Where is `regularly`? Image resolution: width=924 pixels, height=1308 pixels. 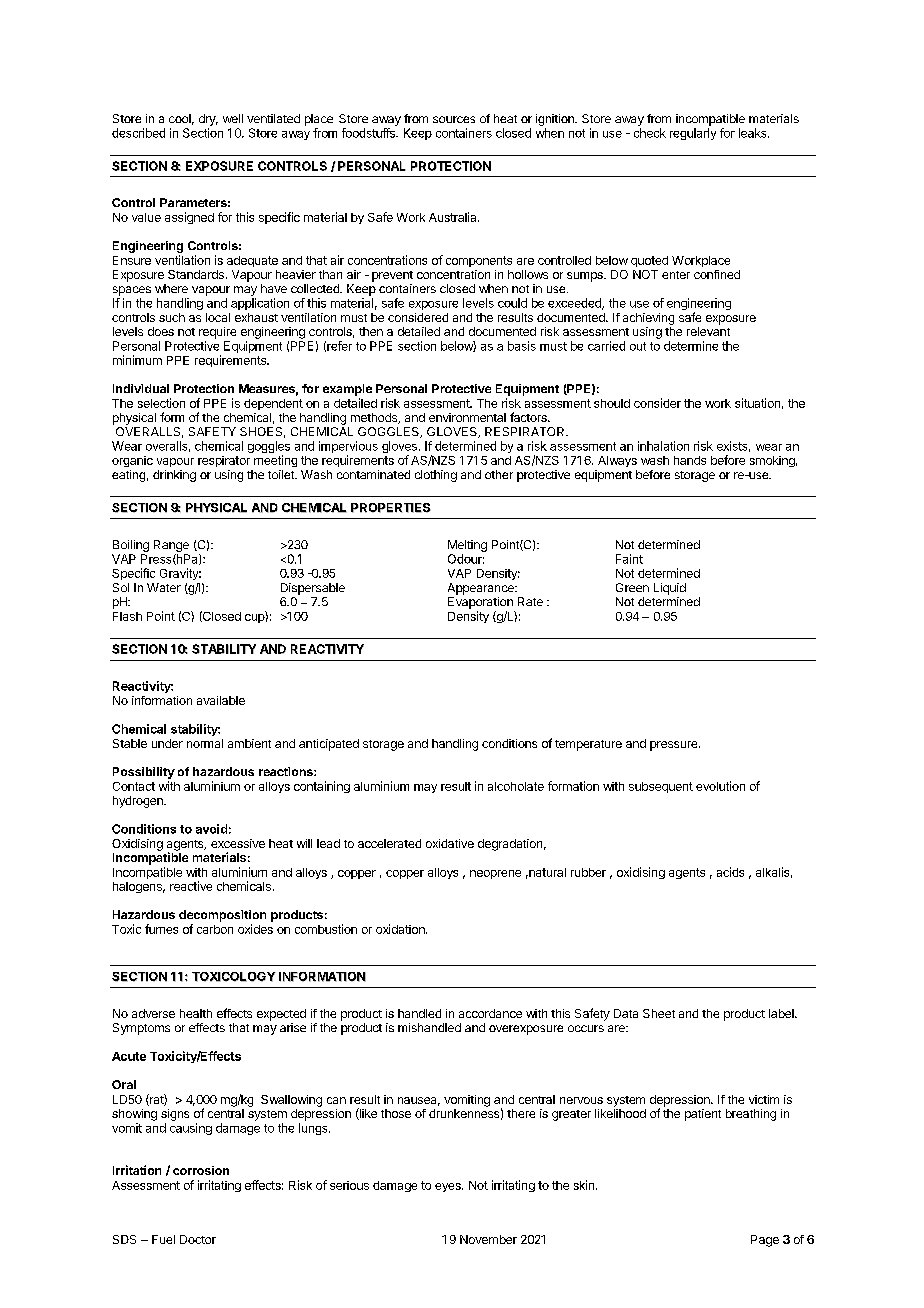
regularly is located at coordinates (693, 134).
